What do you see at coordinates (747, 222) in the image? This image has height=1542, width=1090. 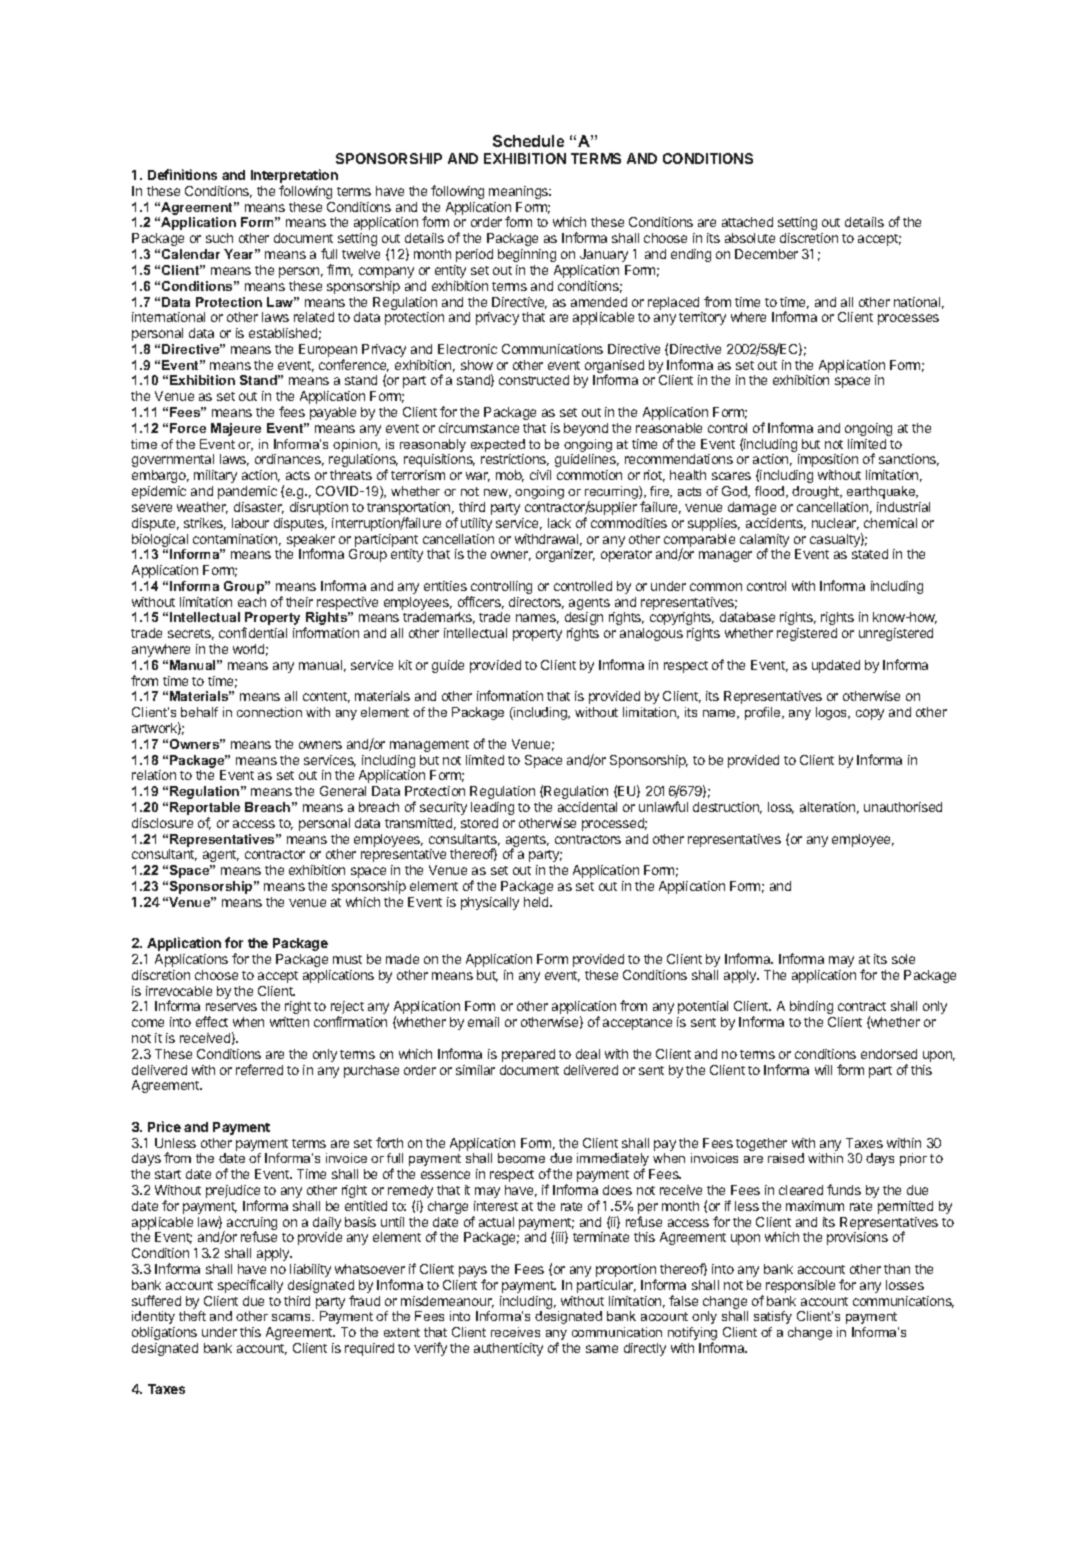 I see `attached` at bounding box center [747, 222].
